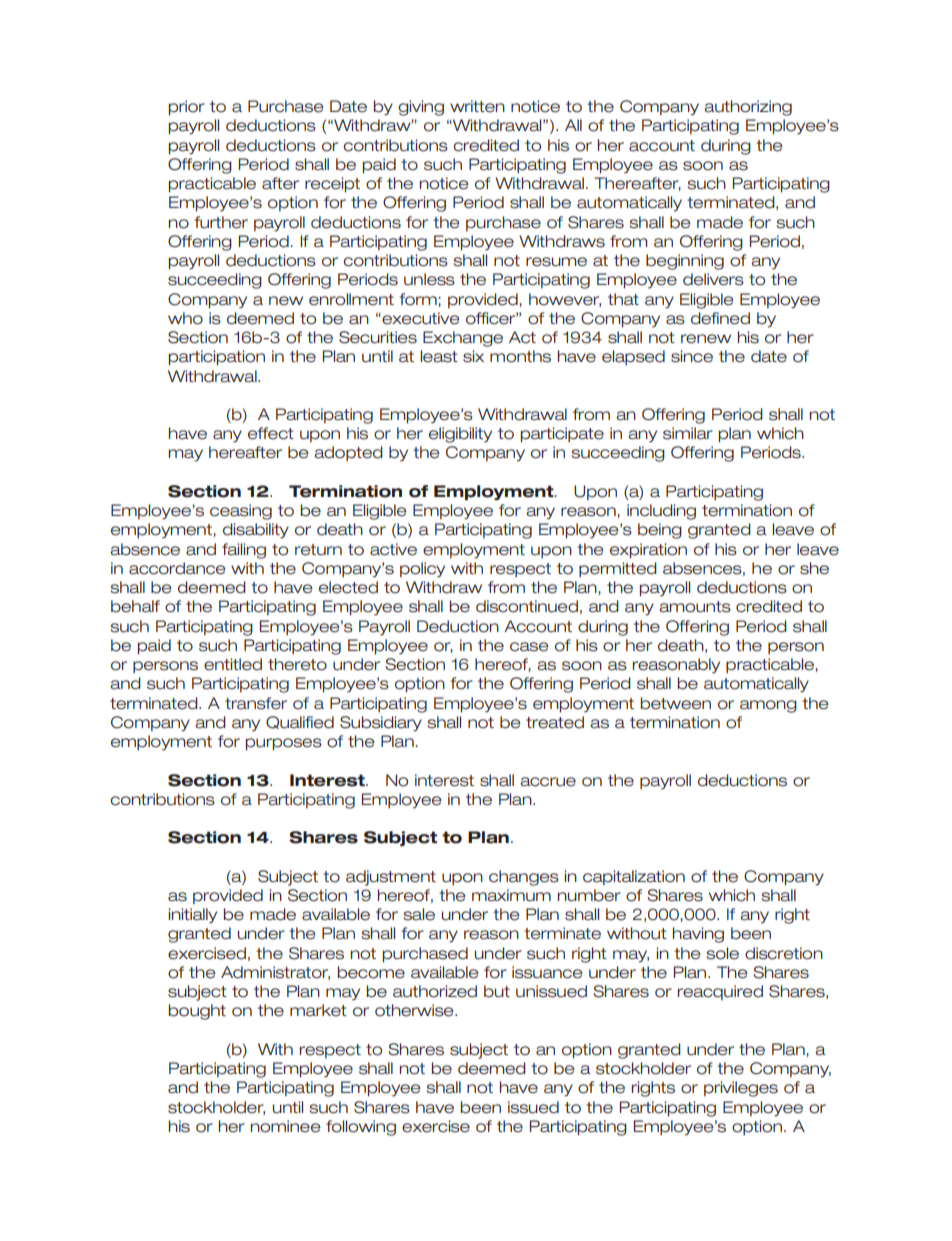 Image resolution: width=952 pixels, height=1241 pixels. What do you see at coordinates (477, 106) in the screenshot?
I see `written` at bounding box center [477, 106].
